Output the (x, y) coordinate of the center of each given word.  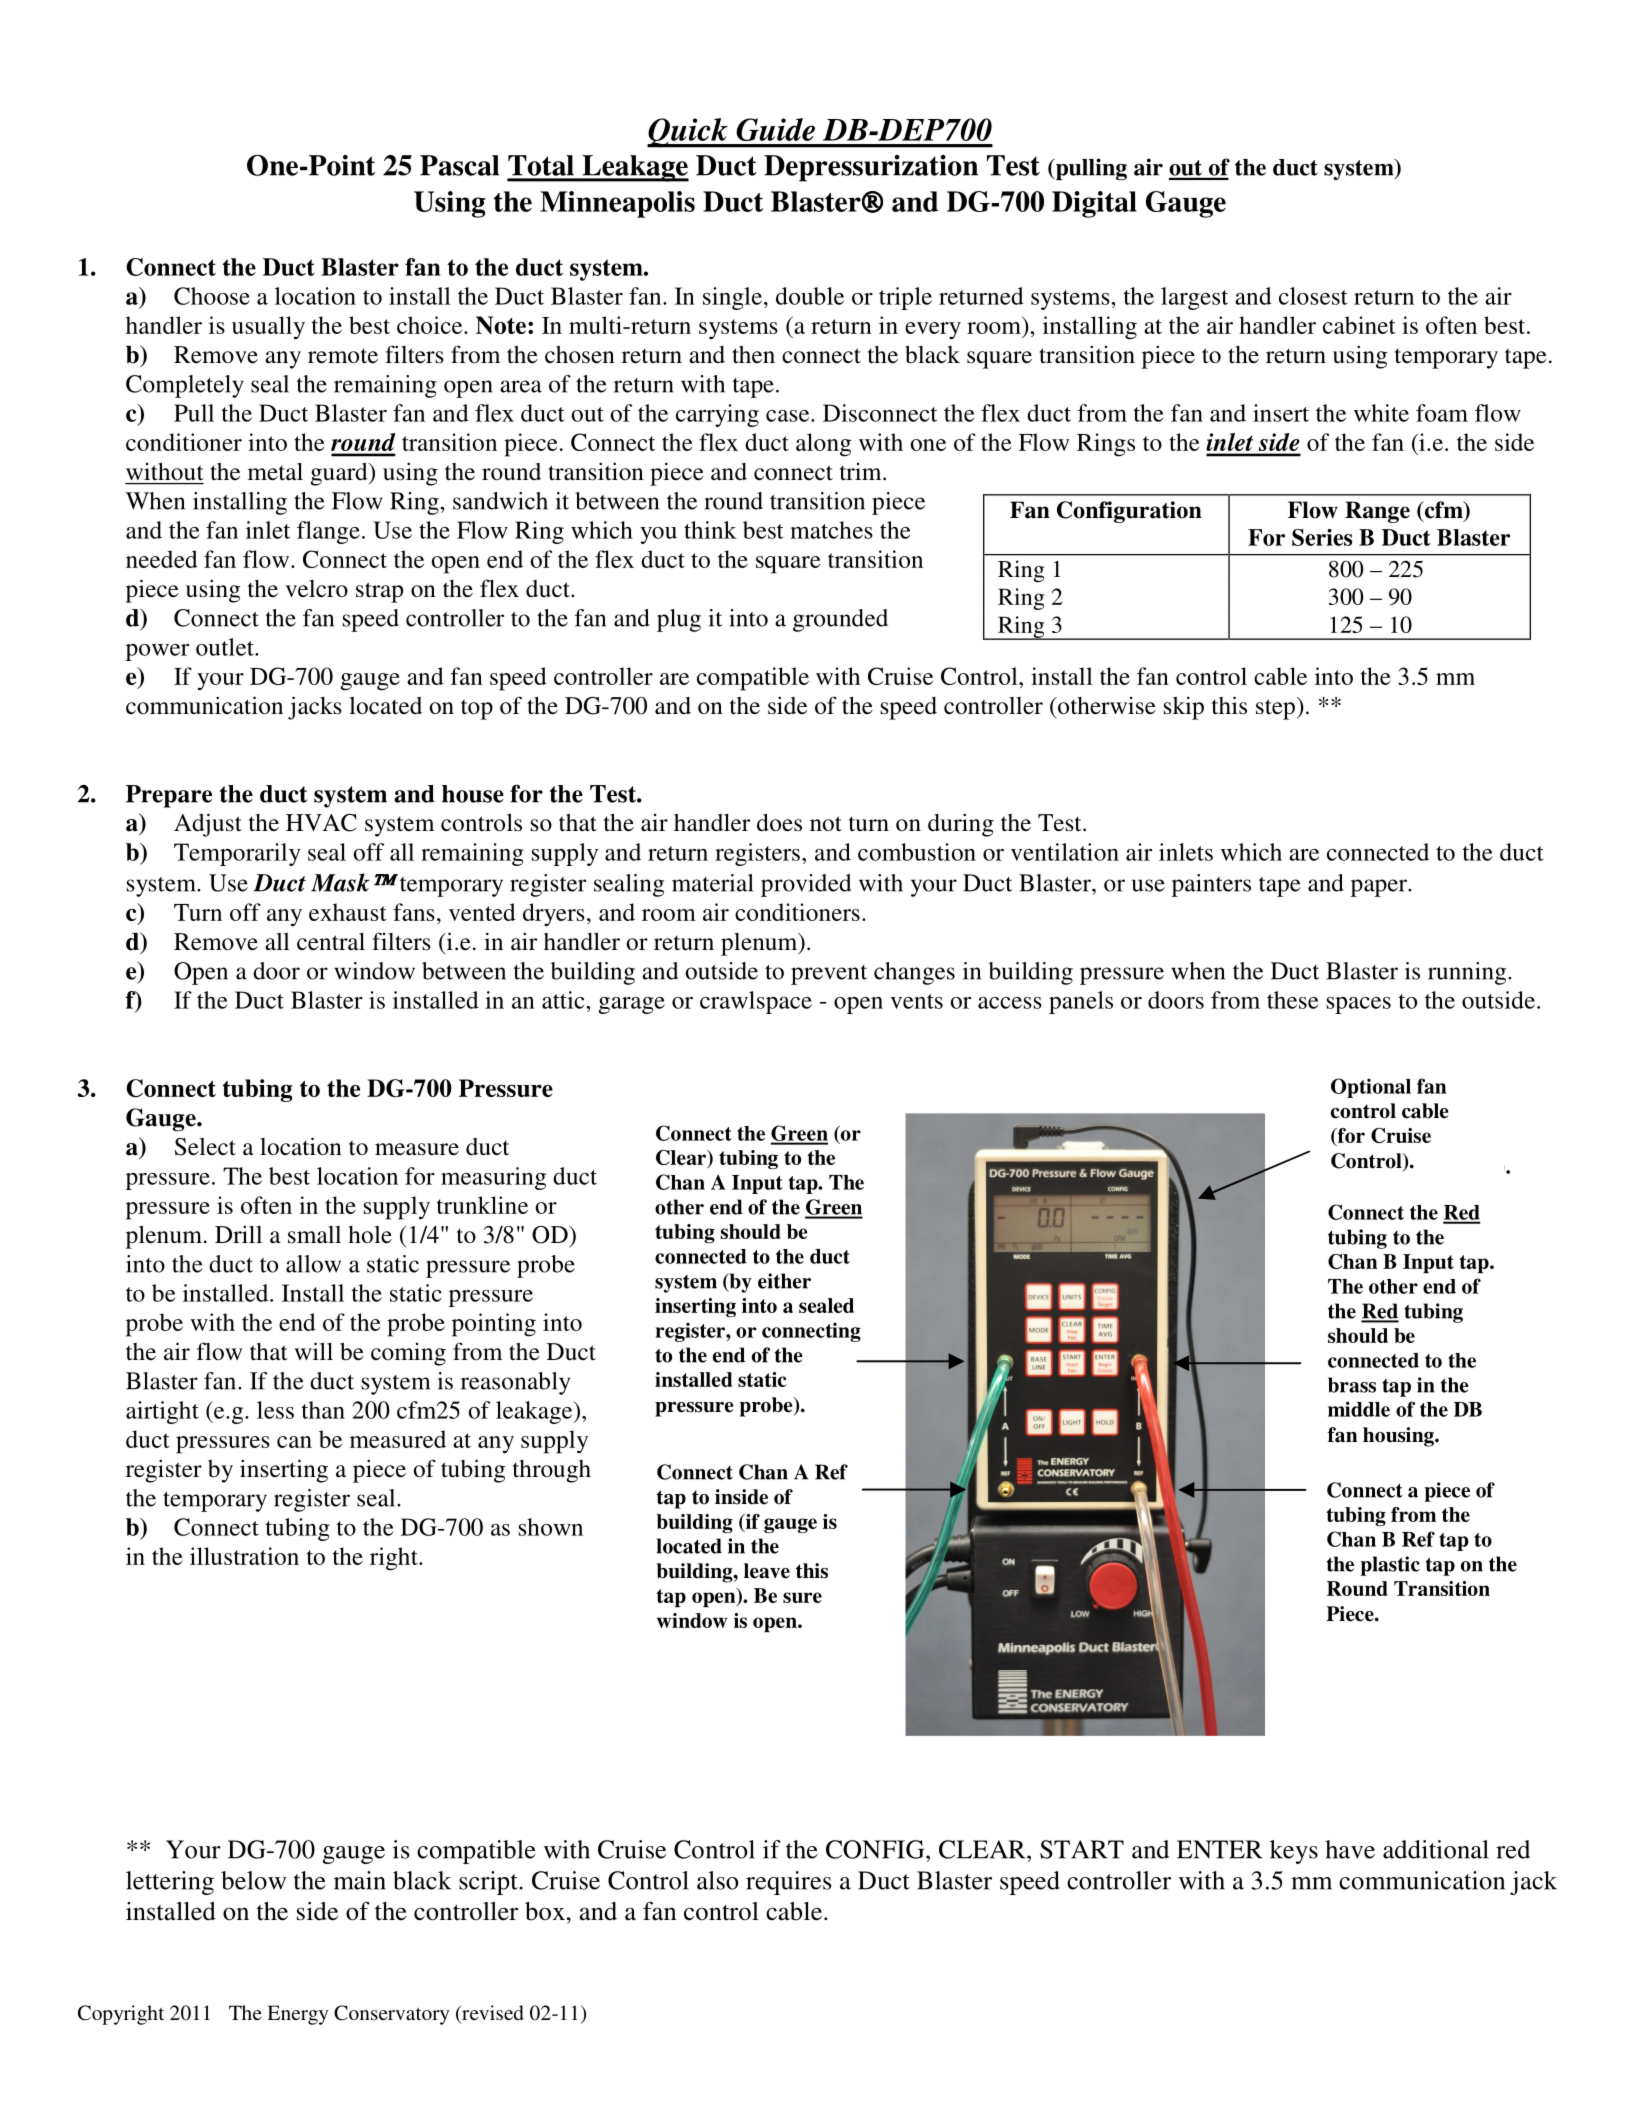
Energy (298, 2015)
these (1293, 1000)
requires (788, 1883)
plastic (1390, 1566)
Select (205, 1147)
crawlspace (756, 1002)
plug (679, 620)
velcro (316, 588)
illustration (244, 1556)
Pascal (459, 165)
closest (1313, 296)
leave (767, 1571)
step (1275, 709)
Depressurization (871, 168)
